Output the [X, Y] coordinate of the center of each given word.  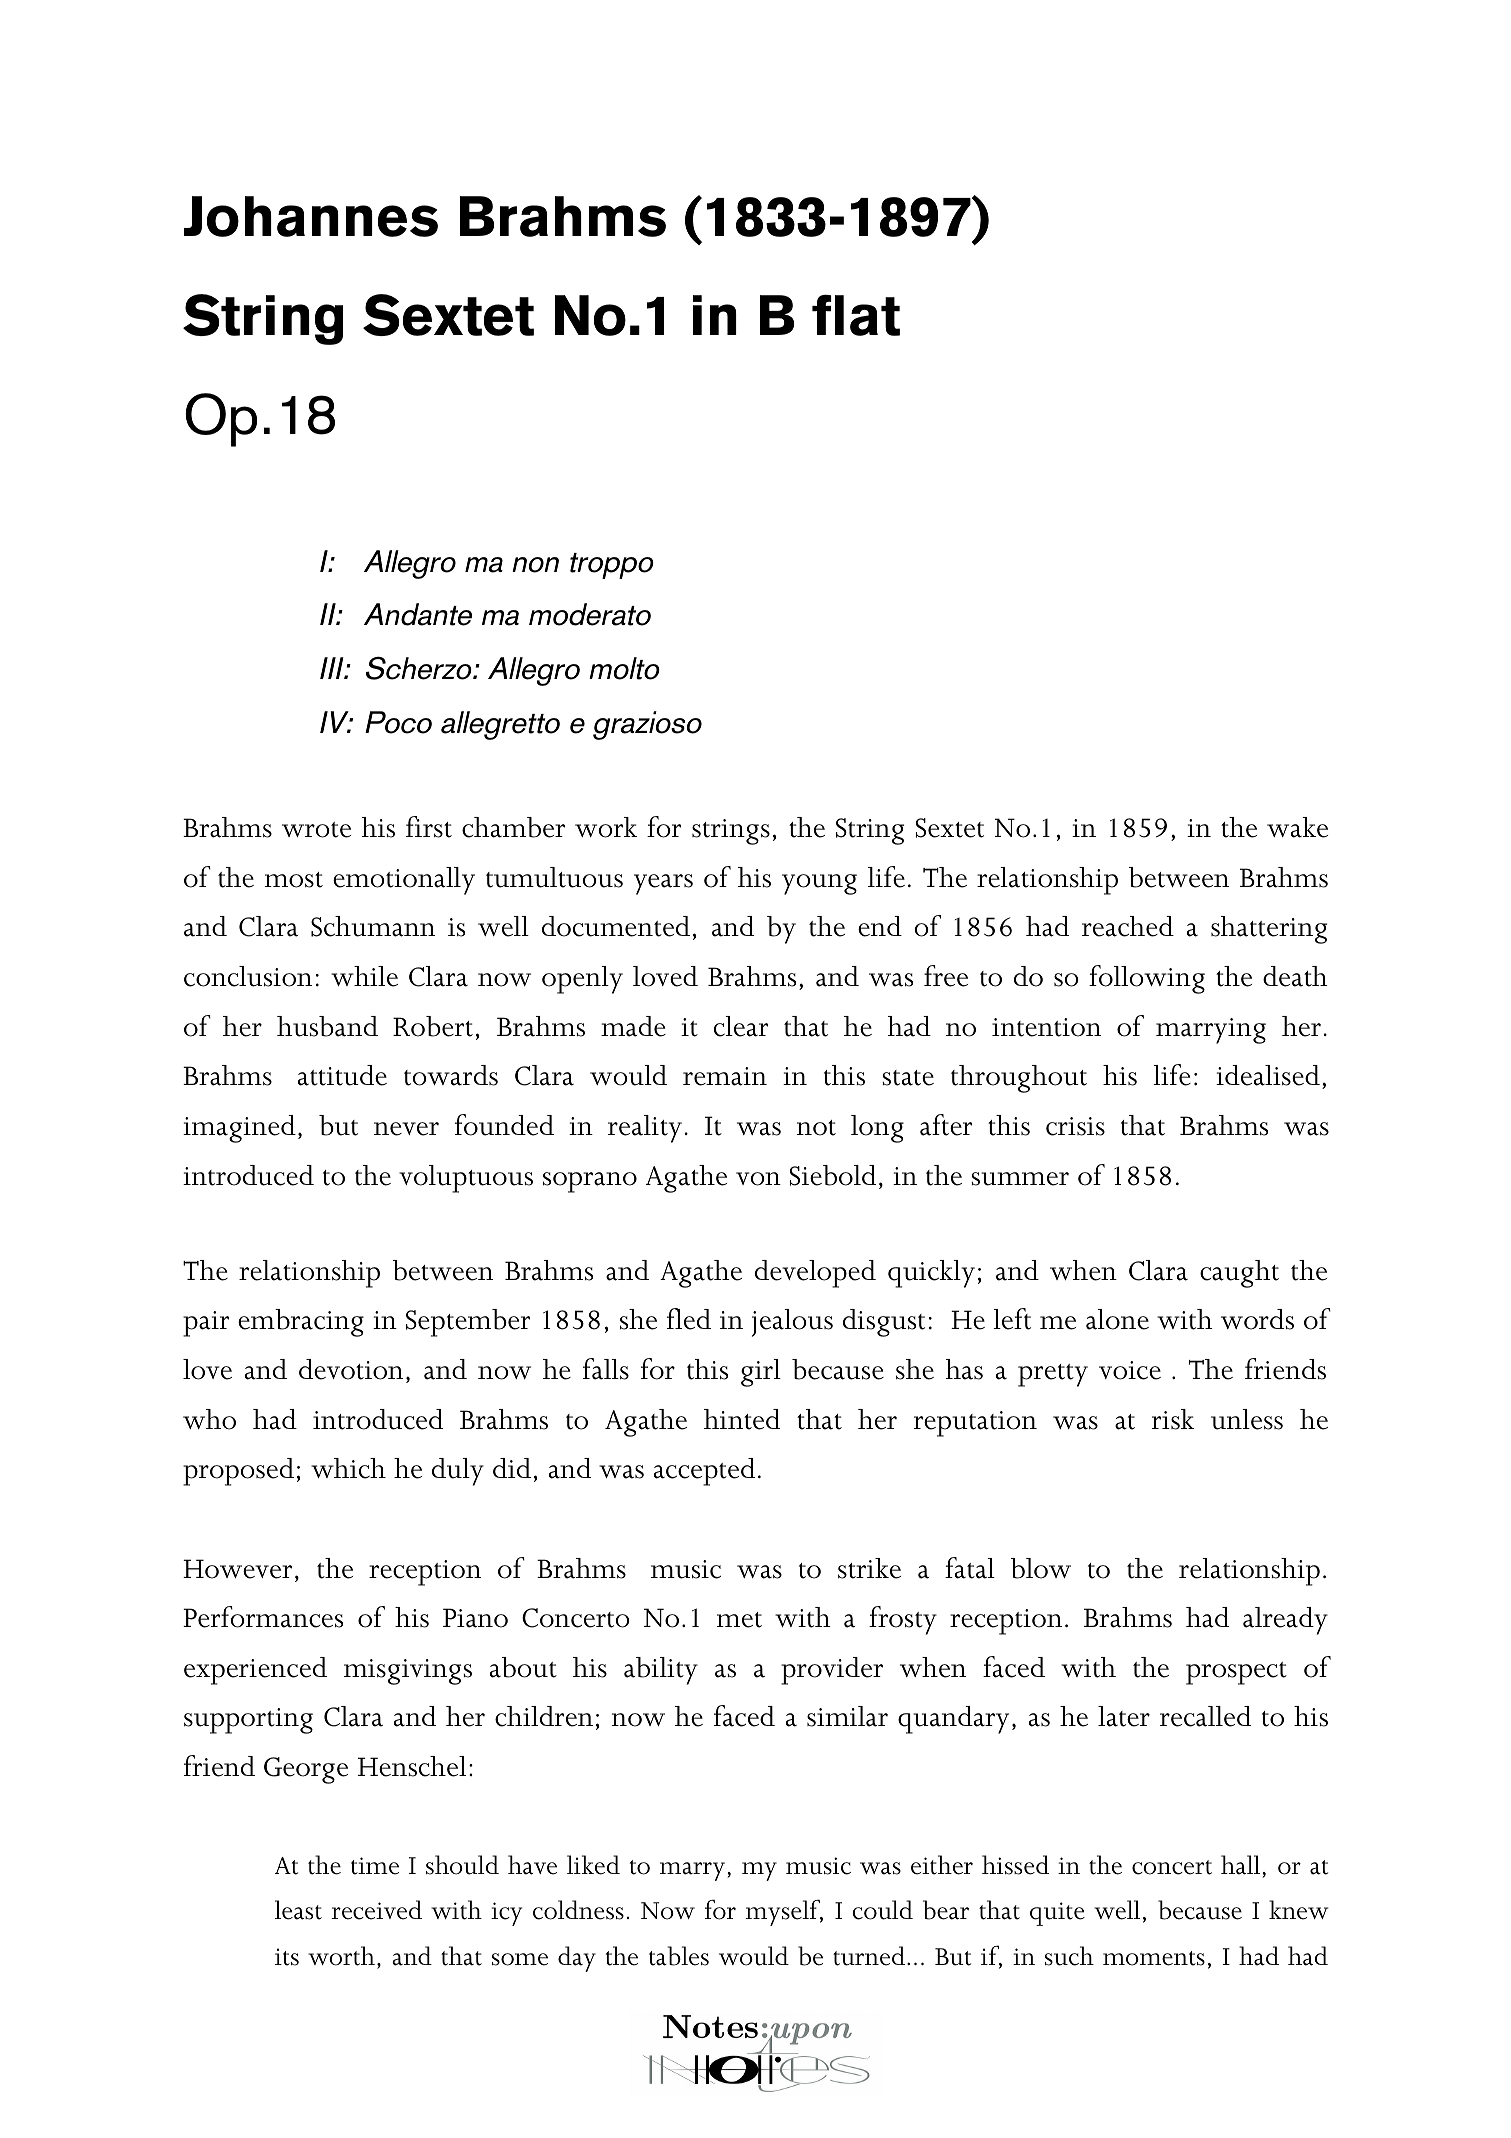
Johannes [311, 216]
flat [856, 315]
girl [761, 1373]
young [819, 884]
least [298, 1910]
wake [1297, 827]
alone [1117, 1319]
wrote [316, 830]
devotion [351, 1369]
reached [1128, 926]
